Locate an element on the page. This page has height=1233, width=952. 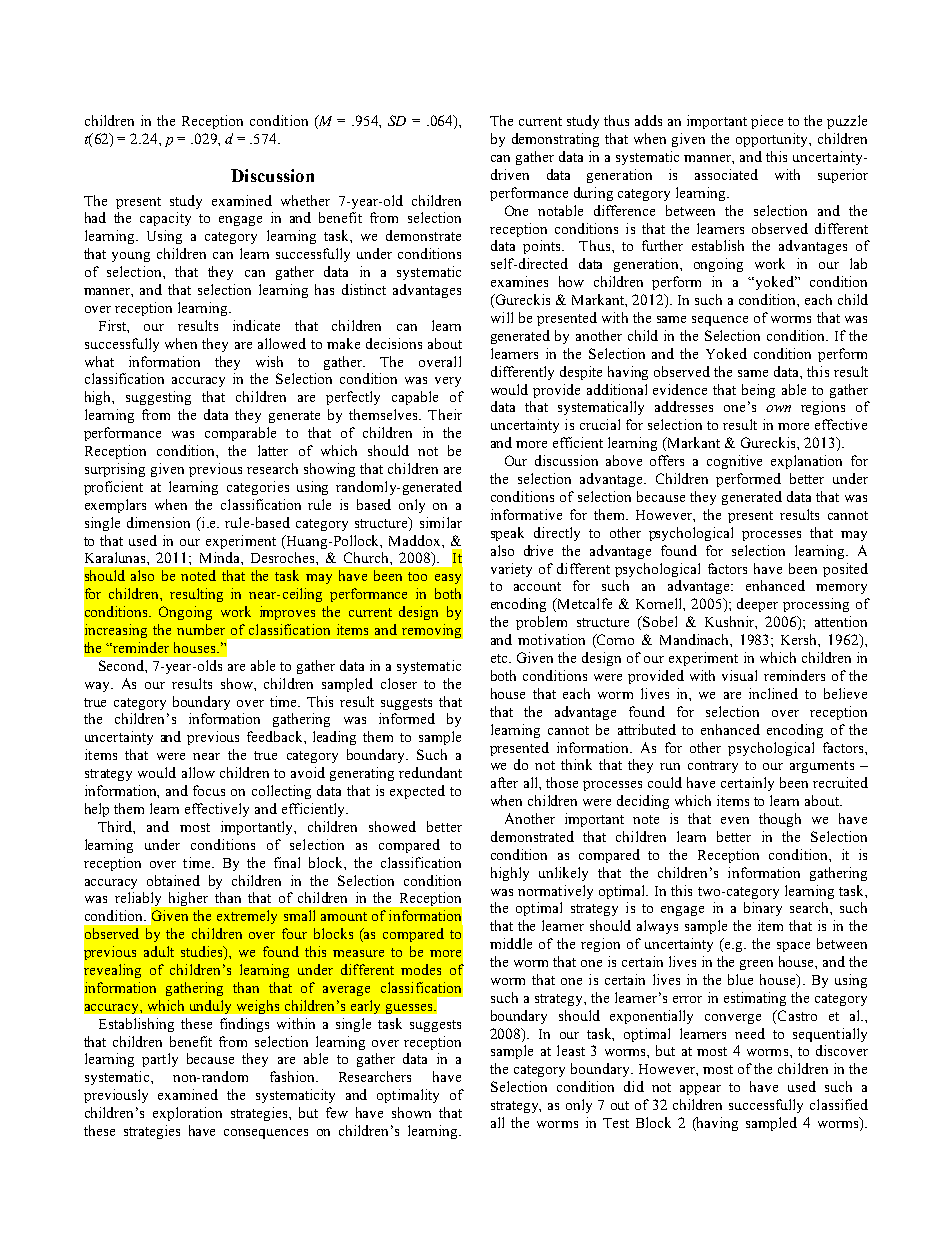
least is located at coordinates (571, 1050).
